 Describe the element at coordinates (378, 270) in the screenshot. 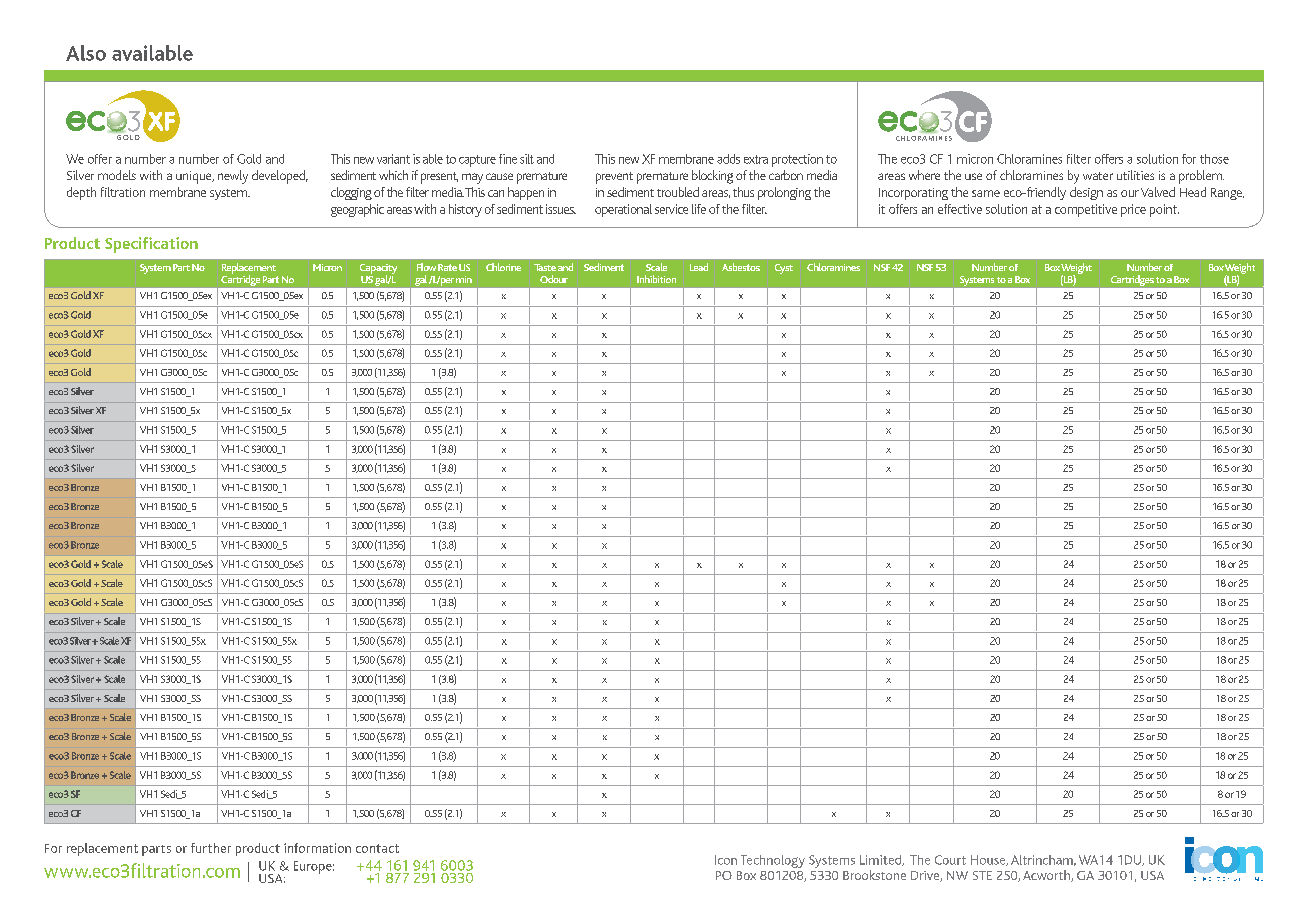

I see `Capacity` at that location.
